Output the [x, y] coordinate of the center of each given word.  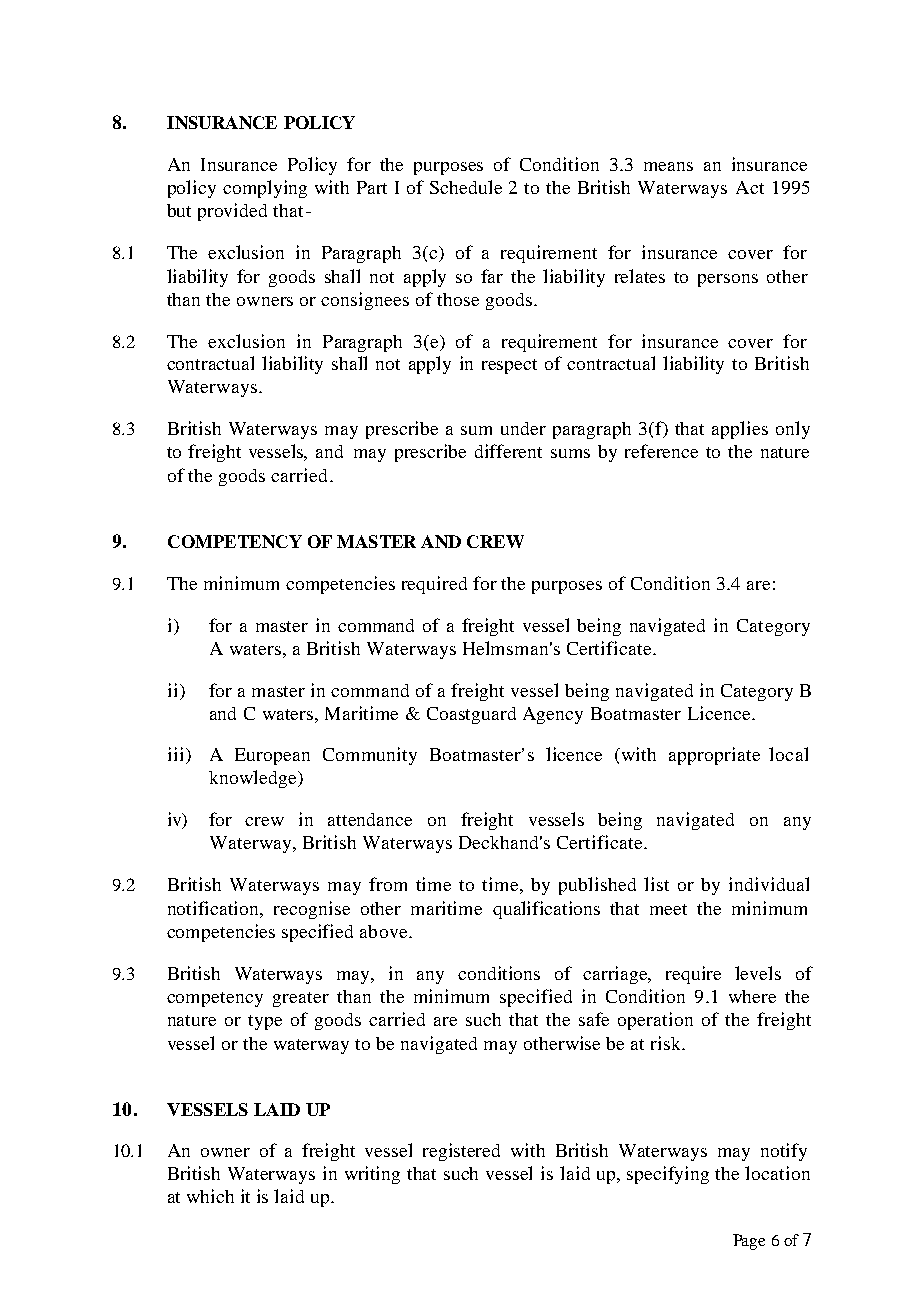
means [668, 166]
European [272, 756]
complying [265, 189]
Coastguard [471, 715]
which [210, 1196]
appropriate [714, 756]
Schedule [466, 187]
